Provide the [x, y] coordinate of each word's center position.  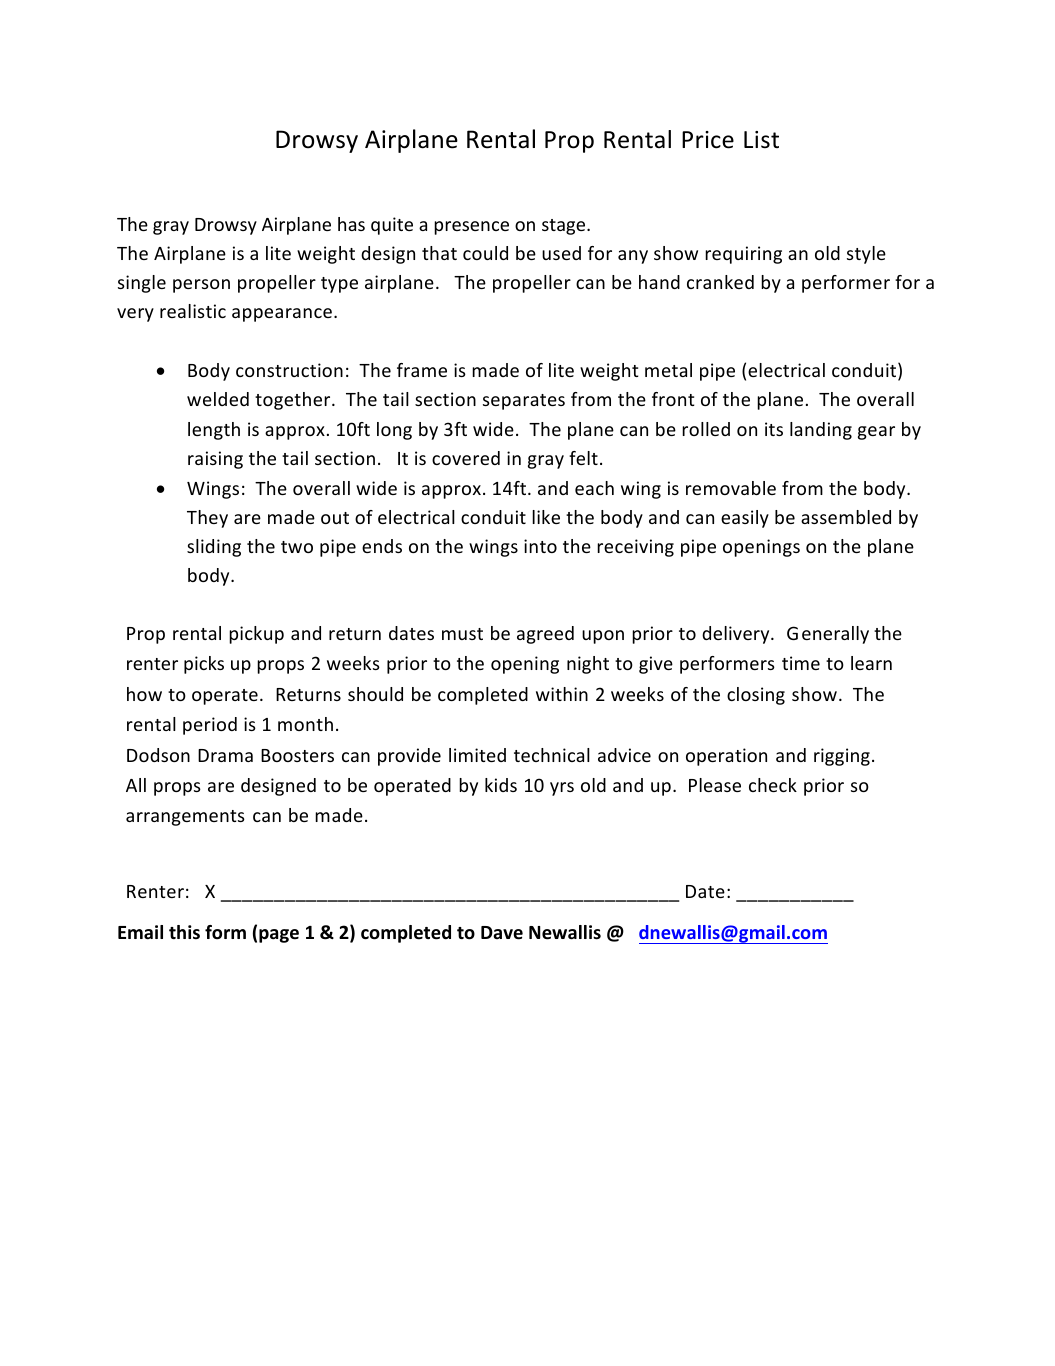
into [540, 546]
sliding [214, 548]
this [184, 932]
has [351, 224]
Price [708, 140]
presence [471, 228]
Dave [502, 933]
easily [745, 519]
